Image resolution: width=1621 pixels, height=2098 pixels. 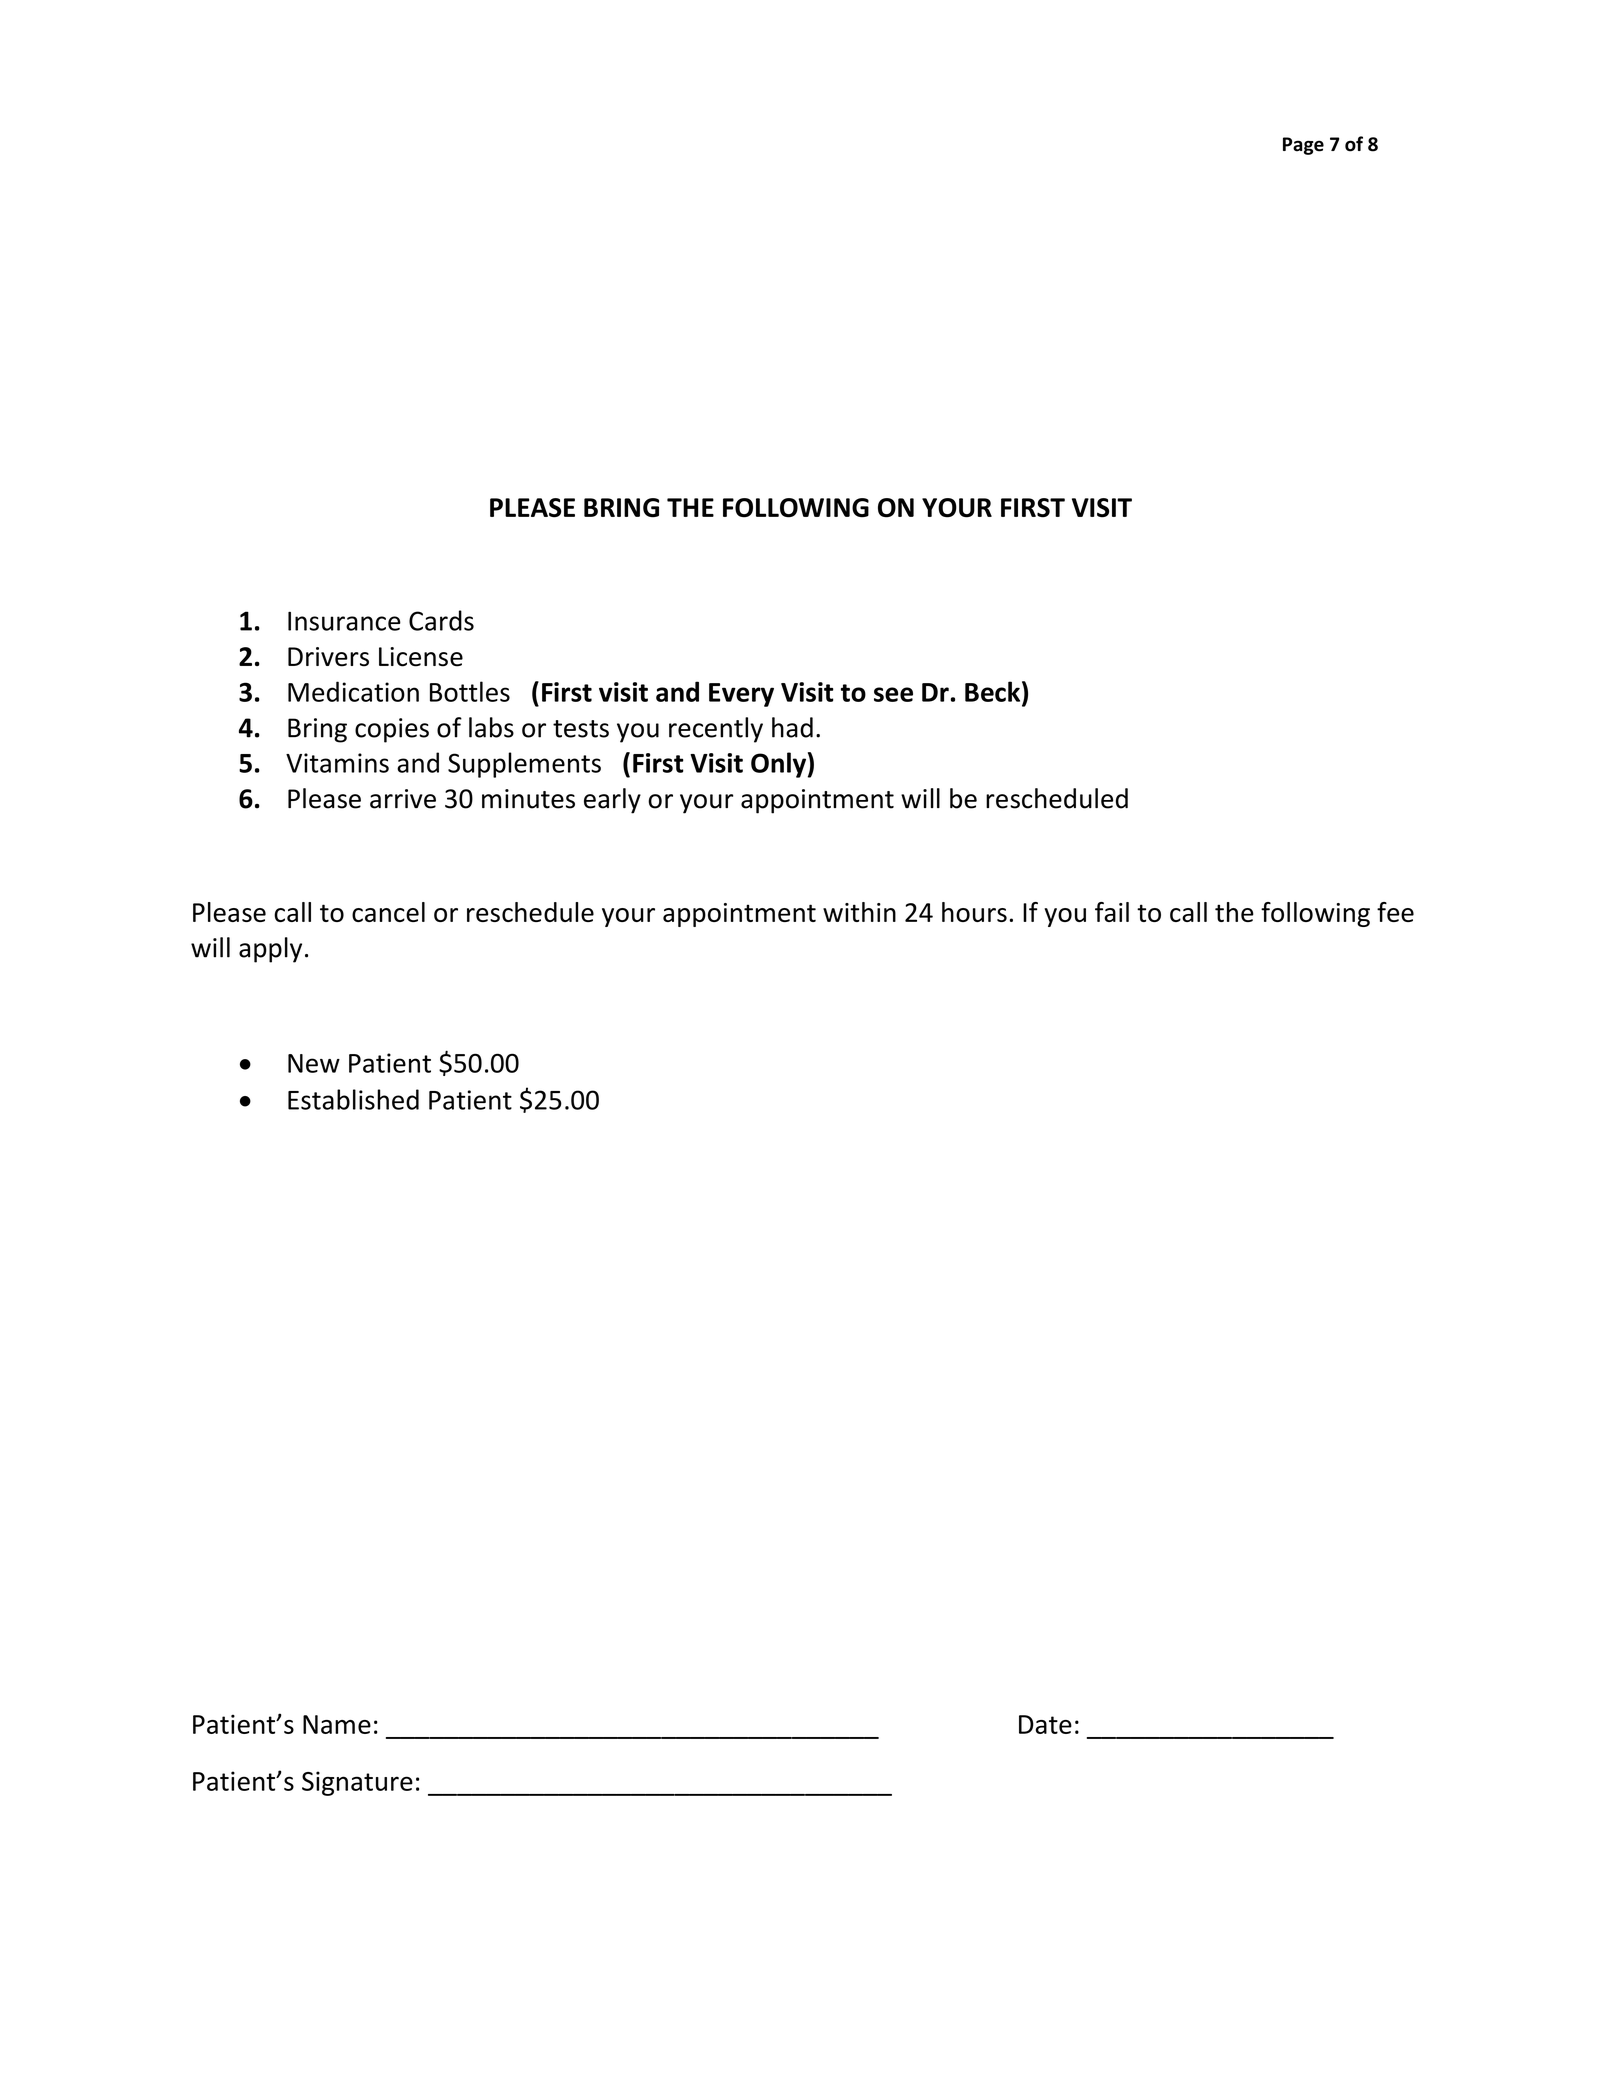 What do you see at coordinates (337, 1724) in the screenshot?
I see `Name` at bounding box center [337, 1724].
